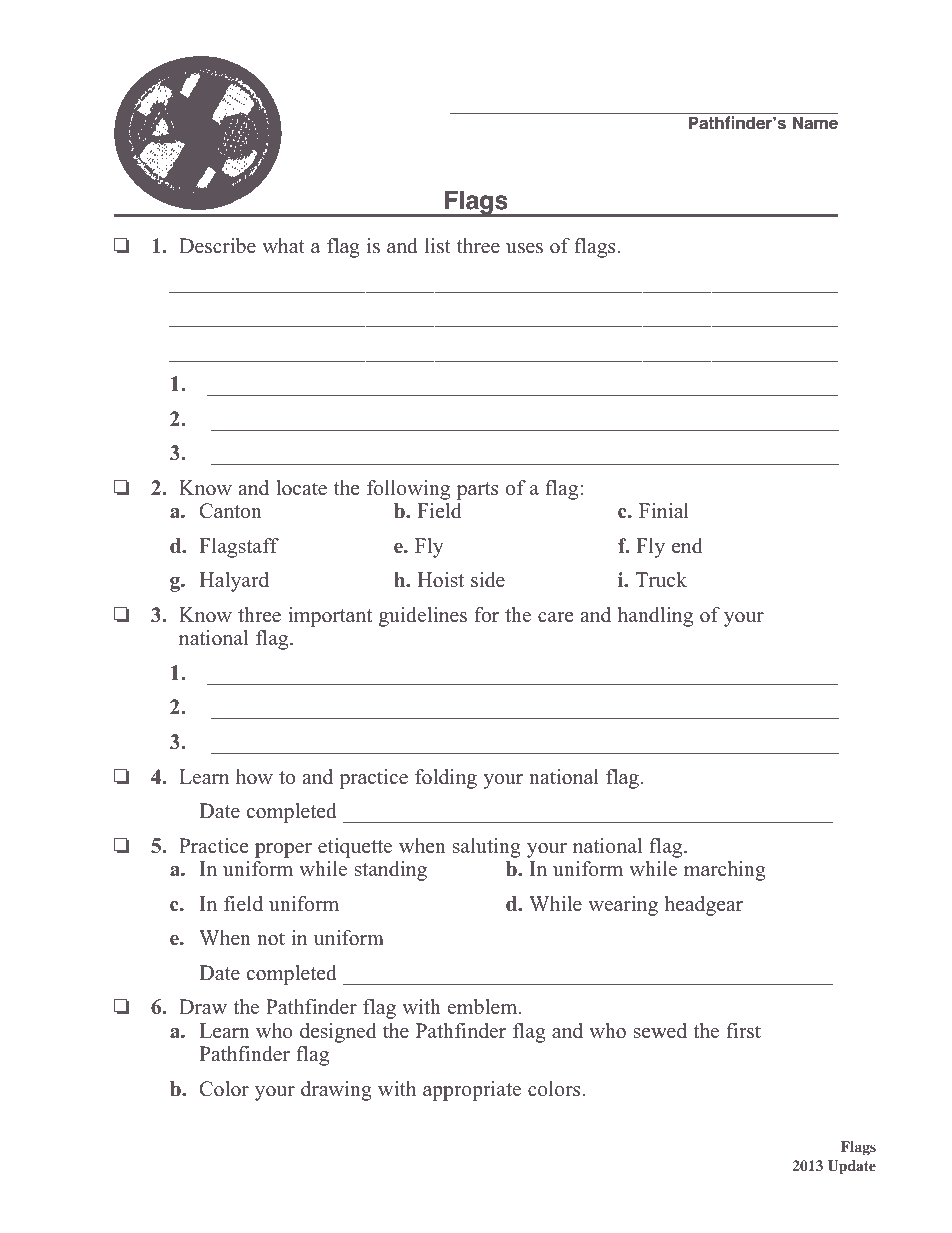  I want to click on uses, so click(524, 248).
